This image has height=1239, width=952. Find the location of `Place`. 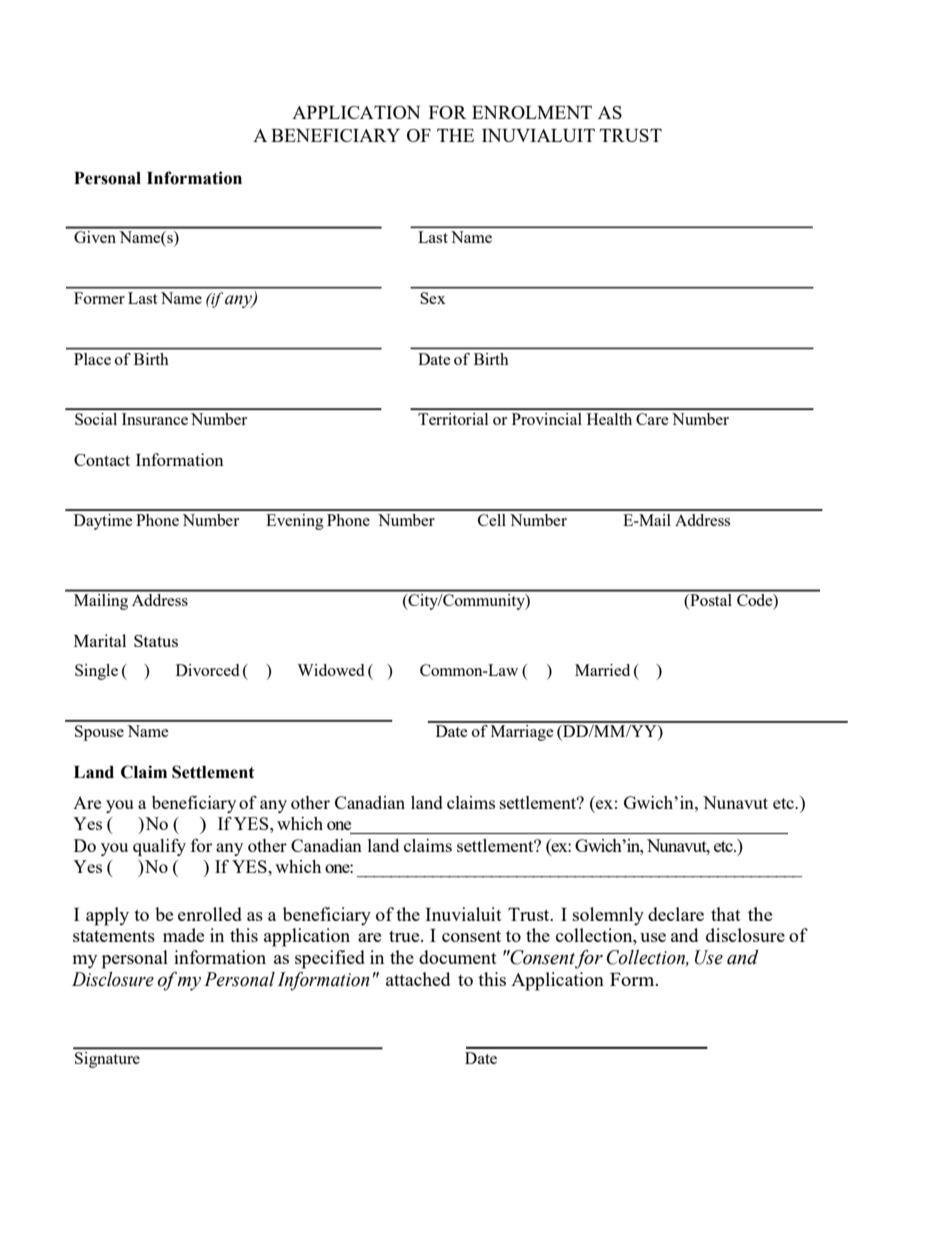

Place is located at coordinates (92, 359).
